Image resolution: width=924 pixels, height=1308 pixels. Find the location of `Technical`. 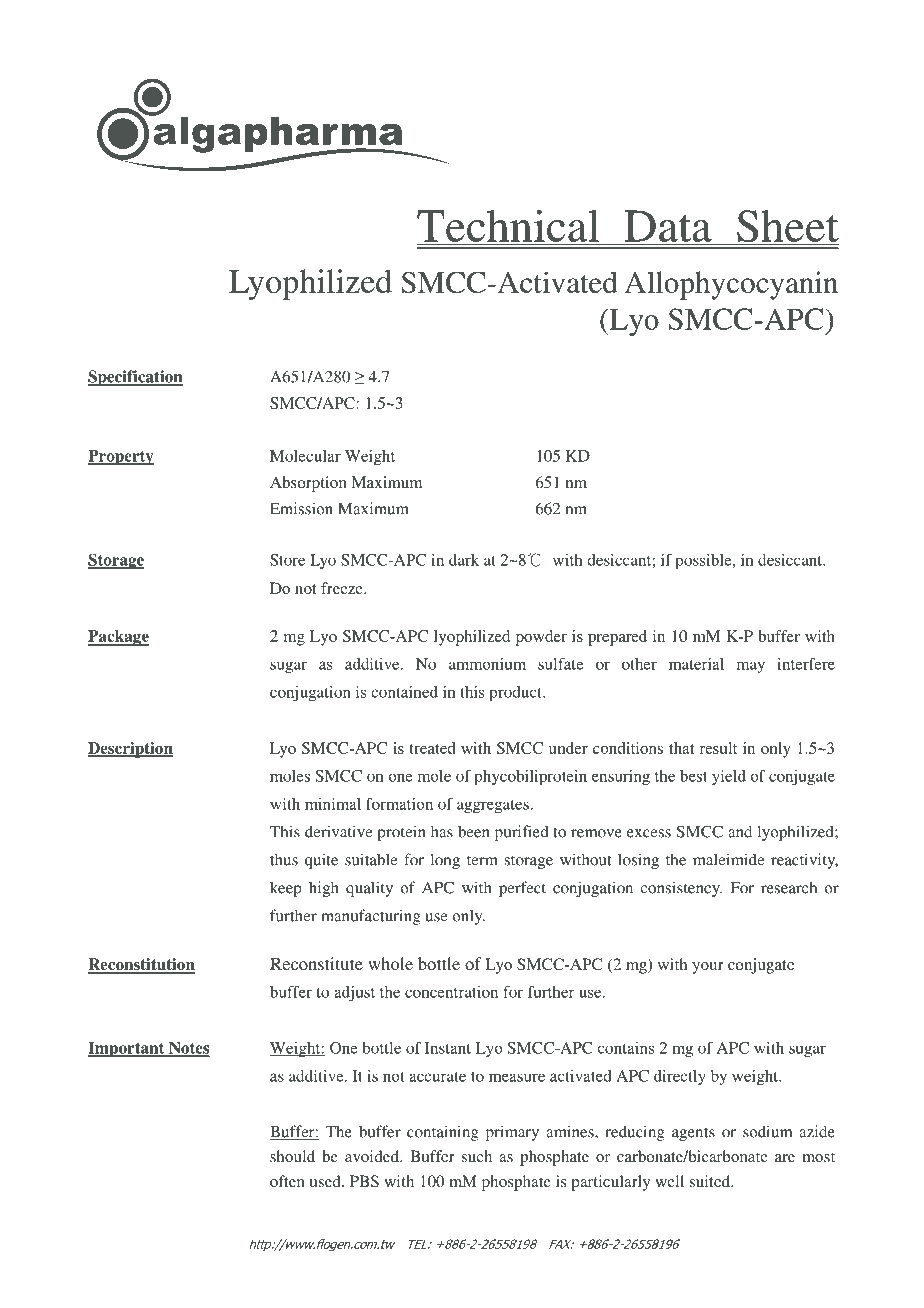

Technical is located at coordinates (508, 225).
